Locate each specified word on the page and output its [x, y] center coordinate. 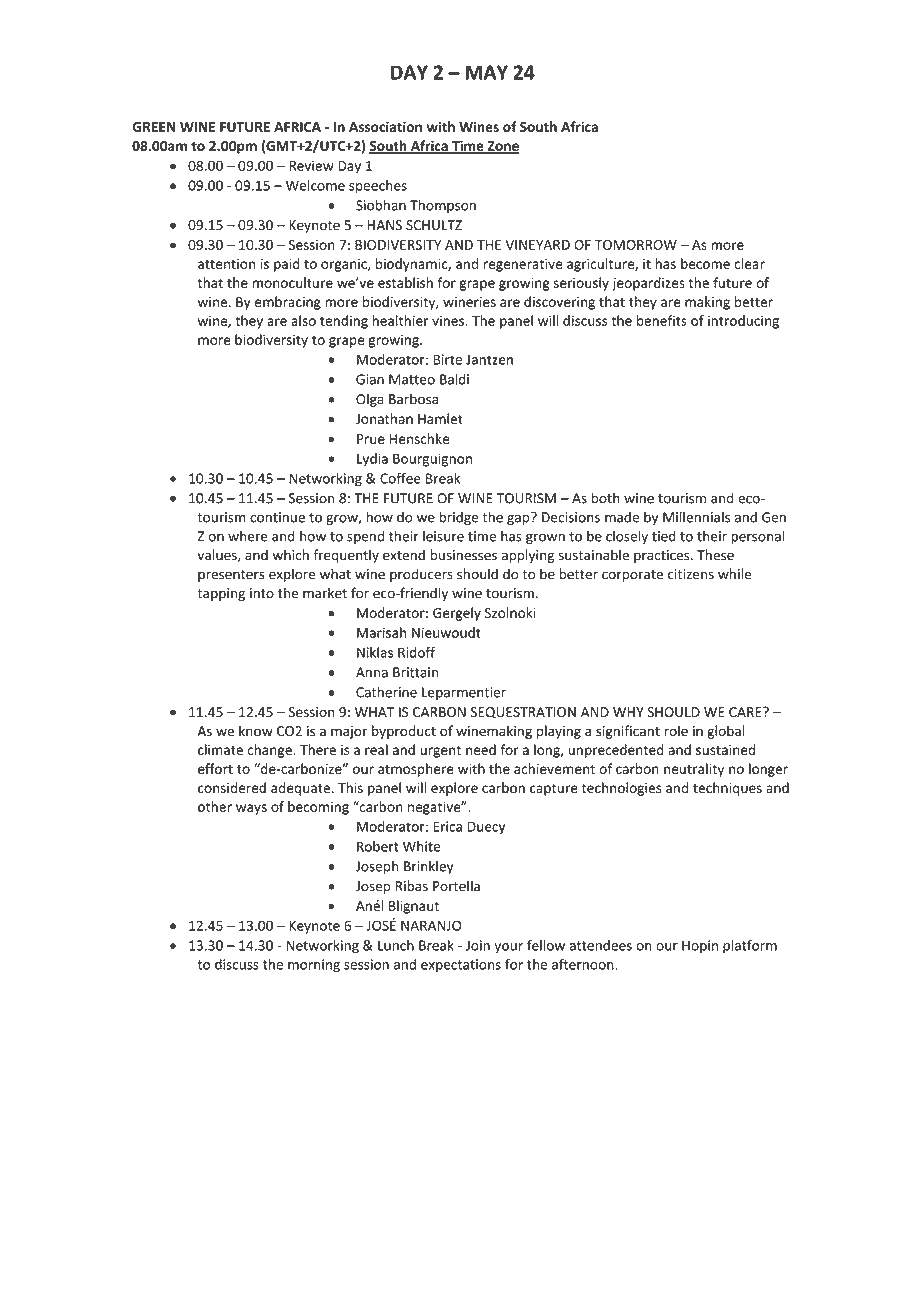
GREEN [154, 127]
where [248, 536]
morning [314, 966]
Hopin [700, 946]
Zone [502, 147]
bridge [458, 518]
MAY [486, 72]
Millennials [696, 517]
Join [478, 945]
